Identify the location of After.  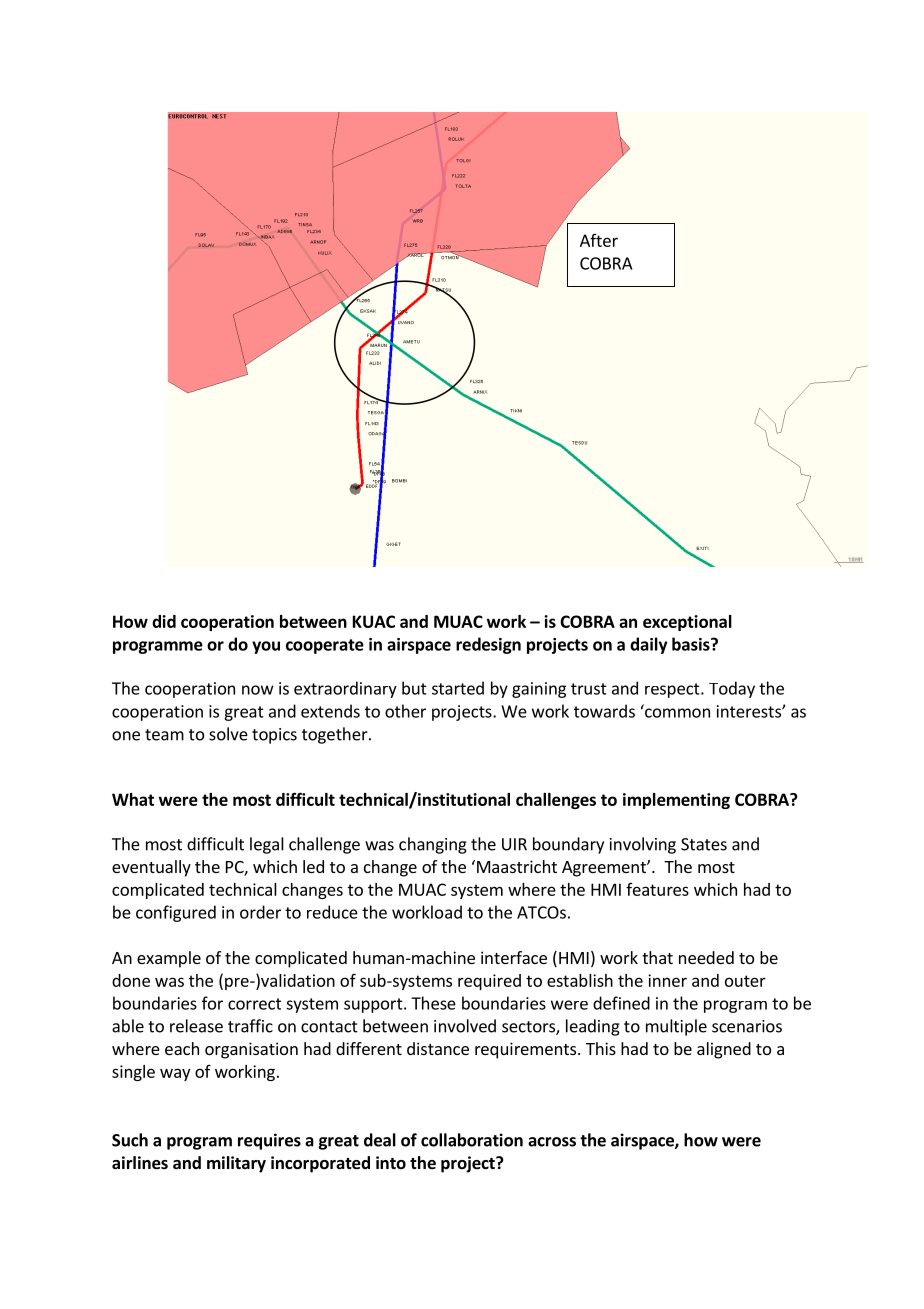
(599, 240).
